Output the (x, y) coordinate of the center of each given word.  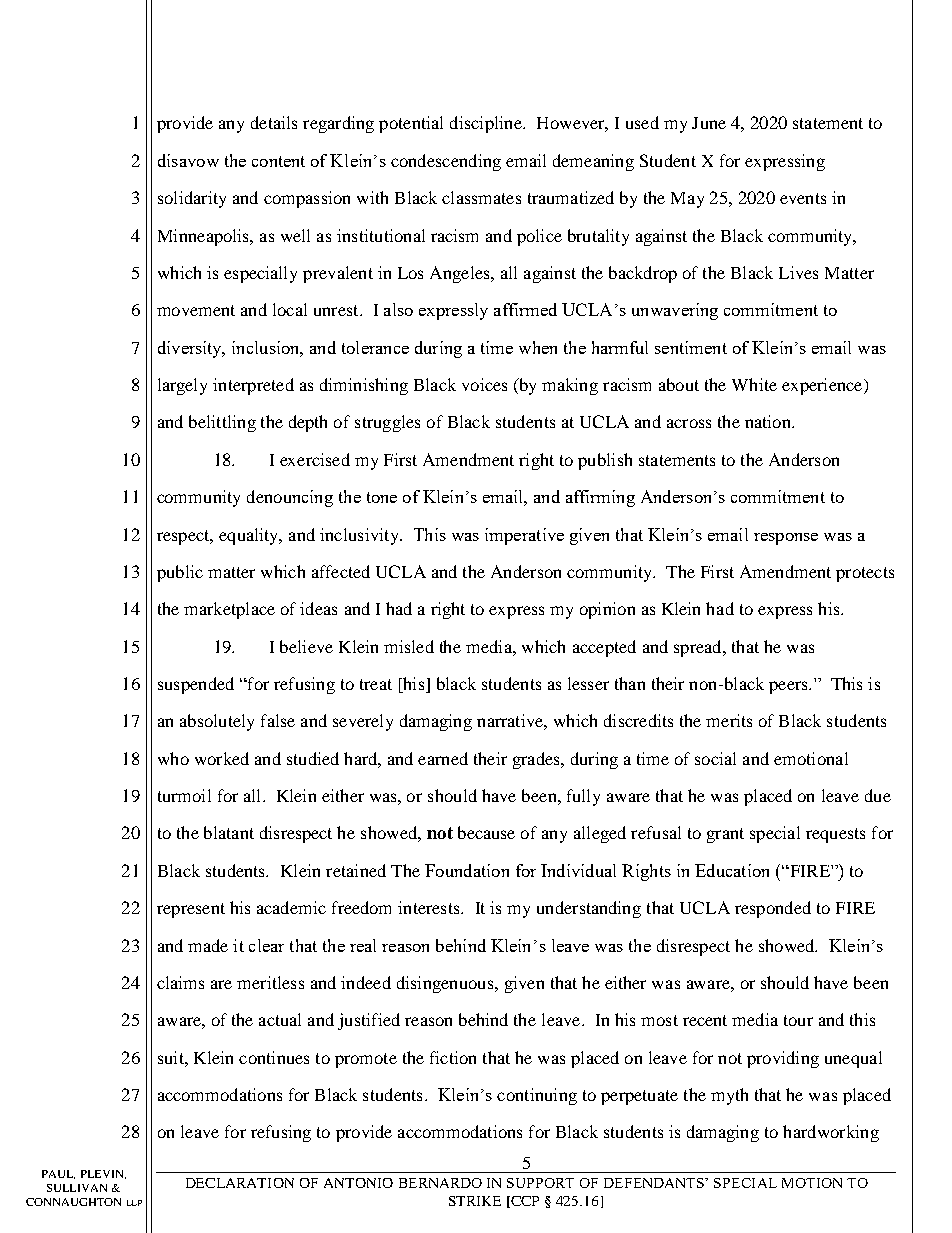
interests (430, 907)
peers (789, 687)
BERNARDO (440, 1183)
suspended (196, 685)
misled (409, 646)
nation (769, 421)
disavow (188, 160)
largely (182, 386)
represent (191, 910)
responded (773, 909)
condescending (446, 162)
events (803, 198)
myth (729, 1096)
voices (484, 384)
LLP (134, 1203)
